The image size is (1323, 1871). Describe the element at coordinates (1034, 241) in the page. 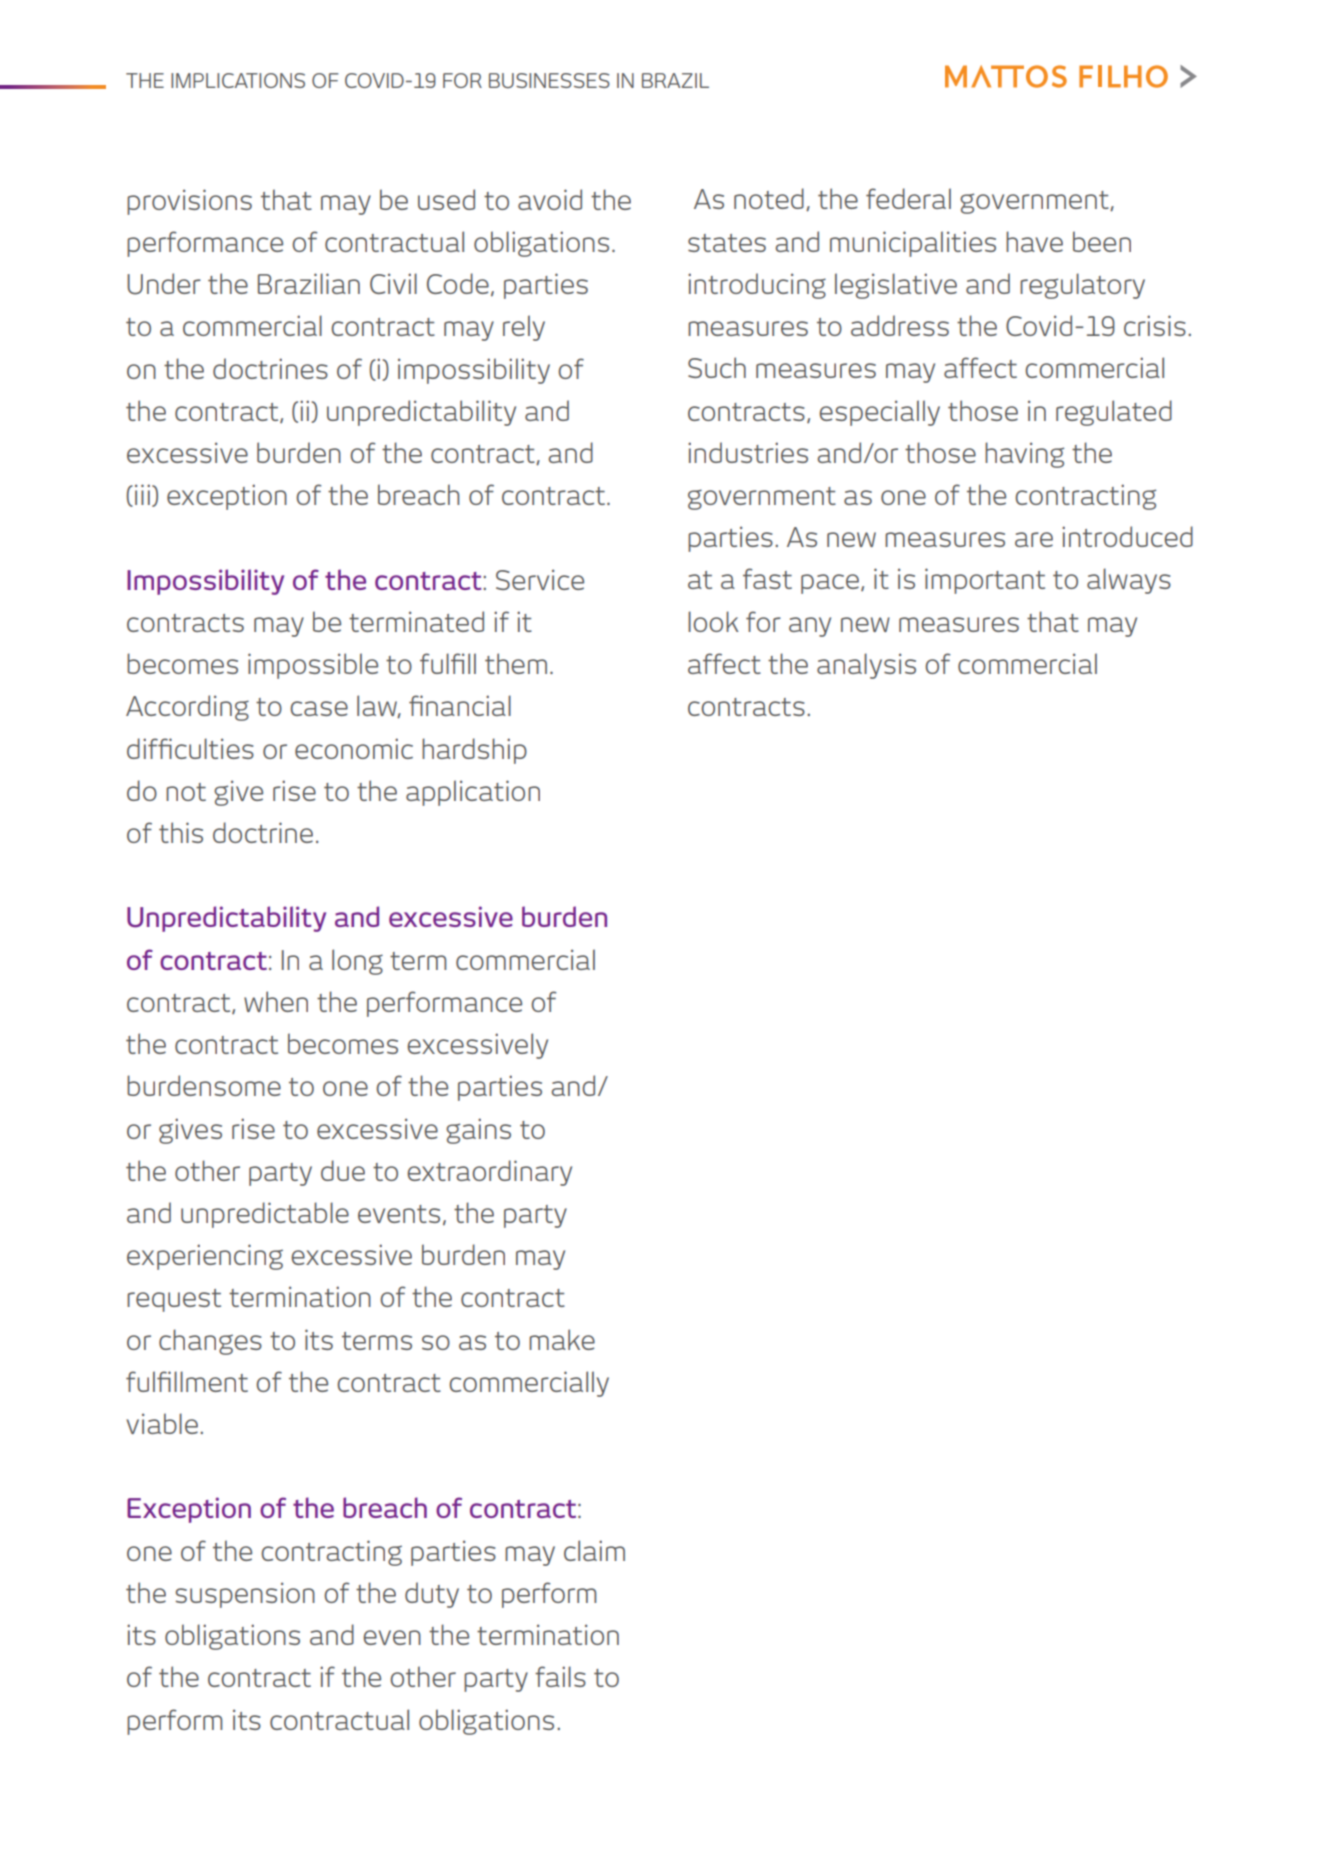

I see `have` at that location.
